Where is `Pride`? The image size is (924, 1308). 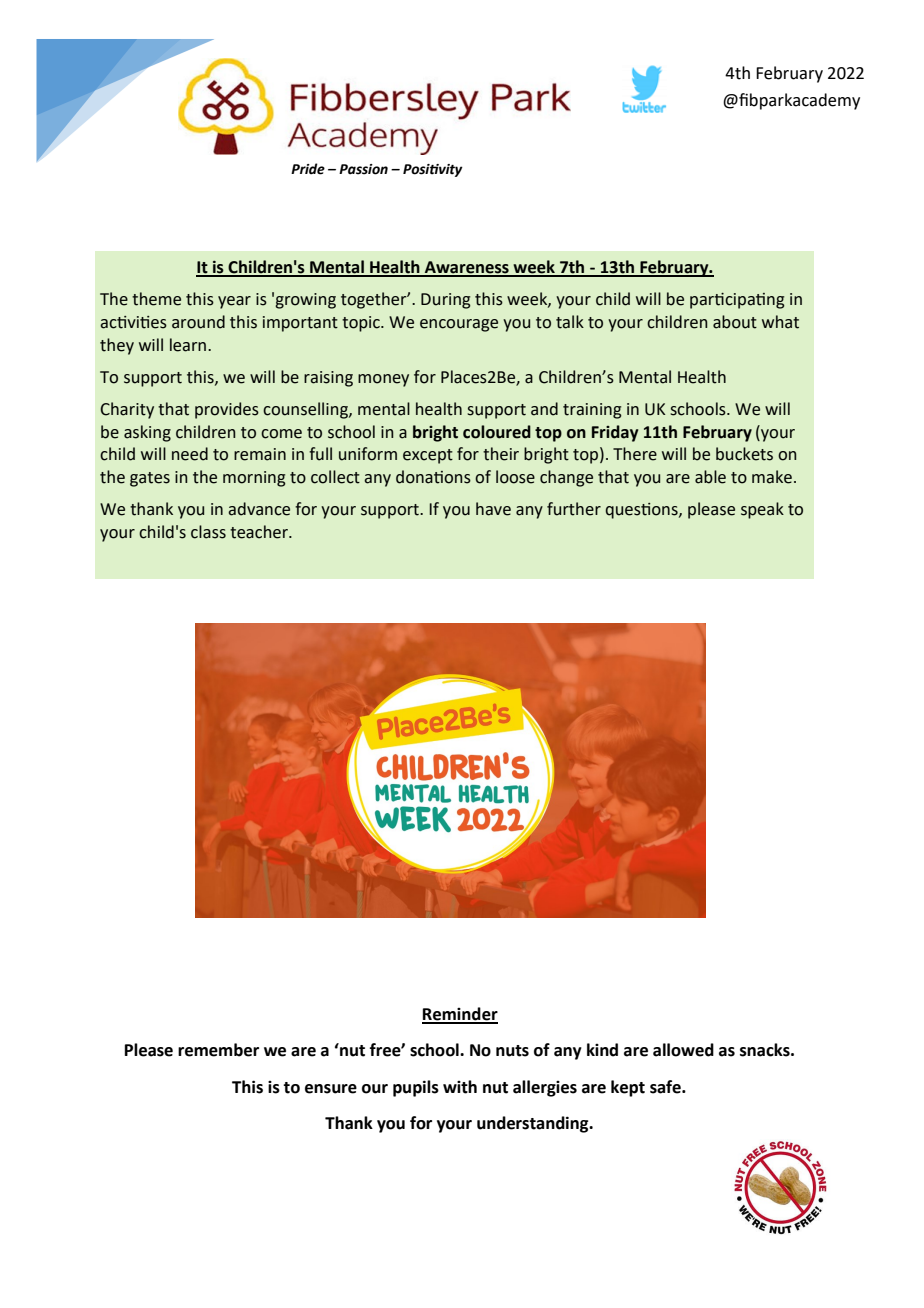 Pride is located at coordinates (308, 169).
